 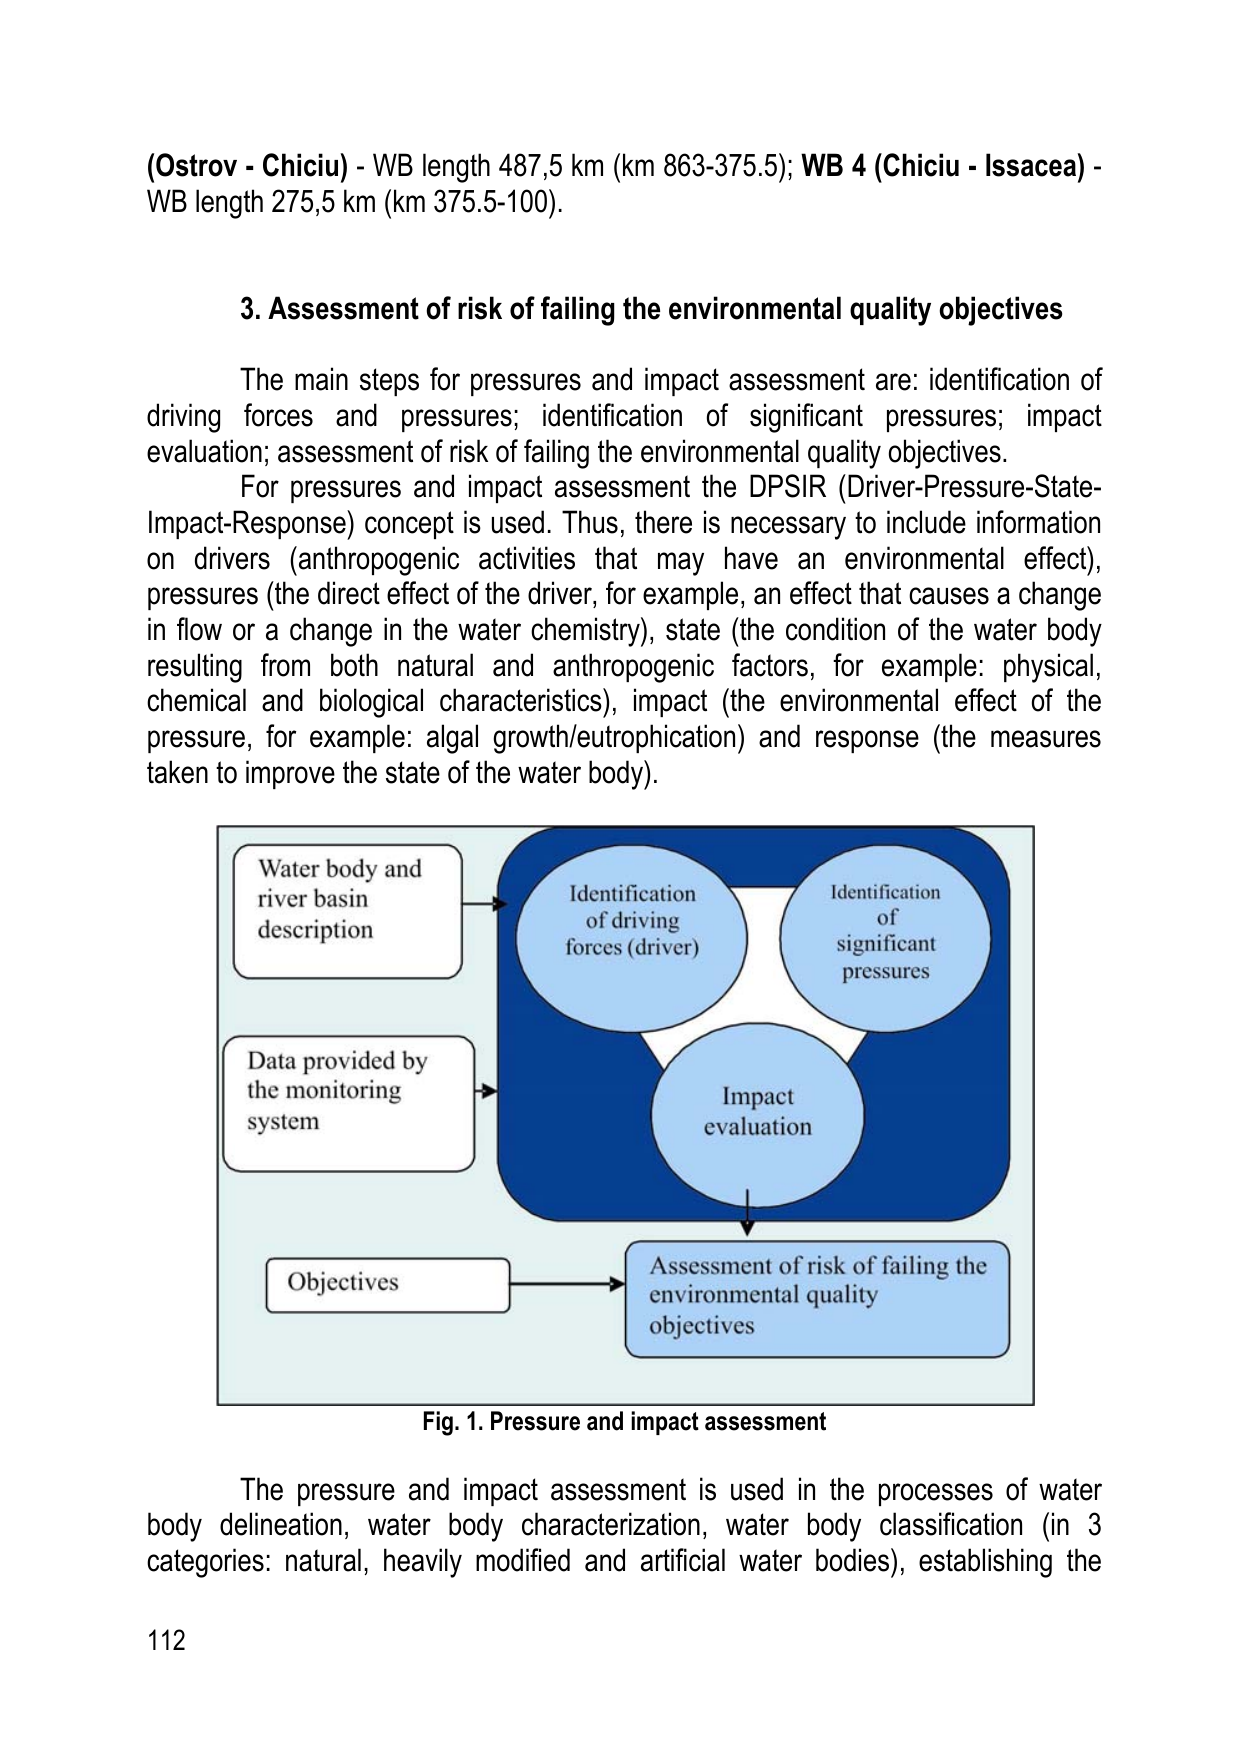 What do you see at coordinates (278, 415) in the screenshot?
I see `forces` at bounding box center [278, 415].
